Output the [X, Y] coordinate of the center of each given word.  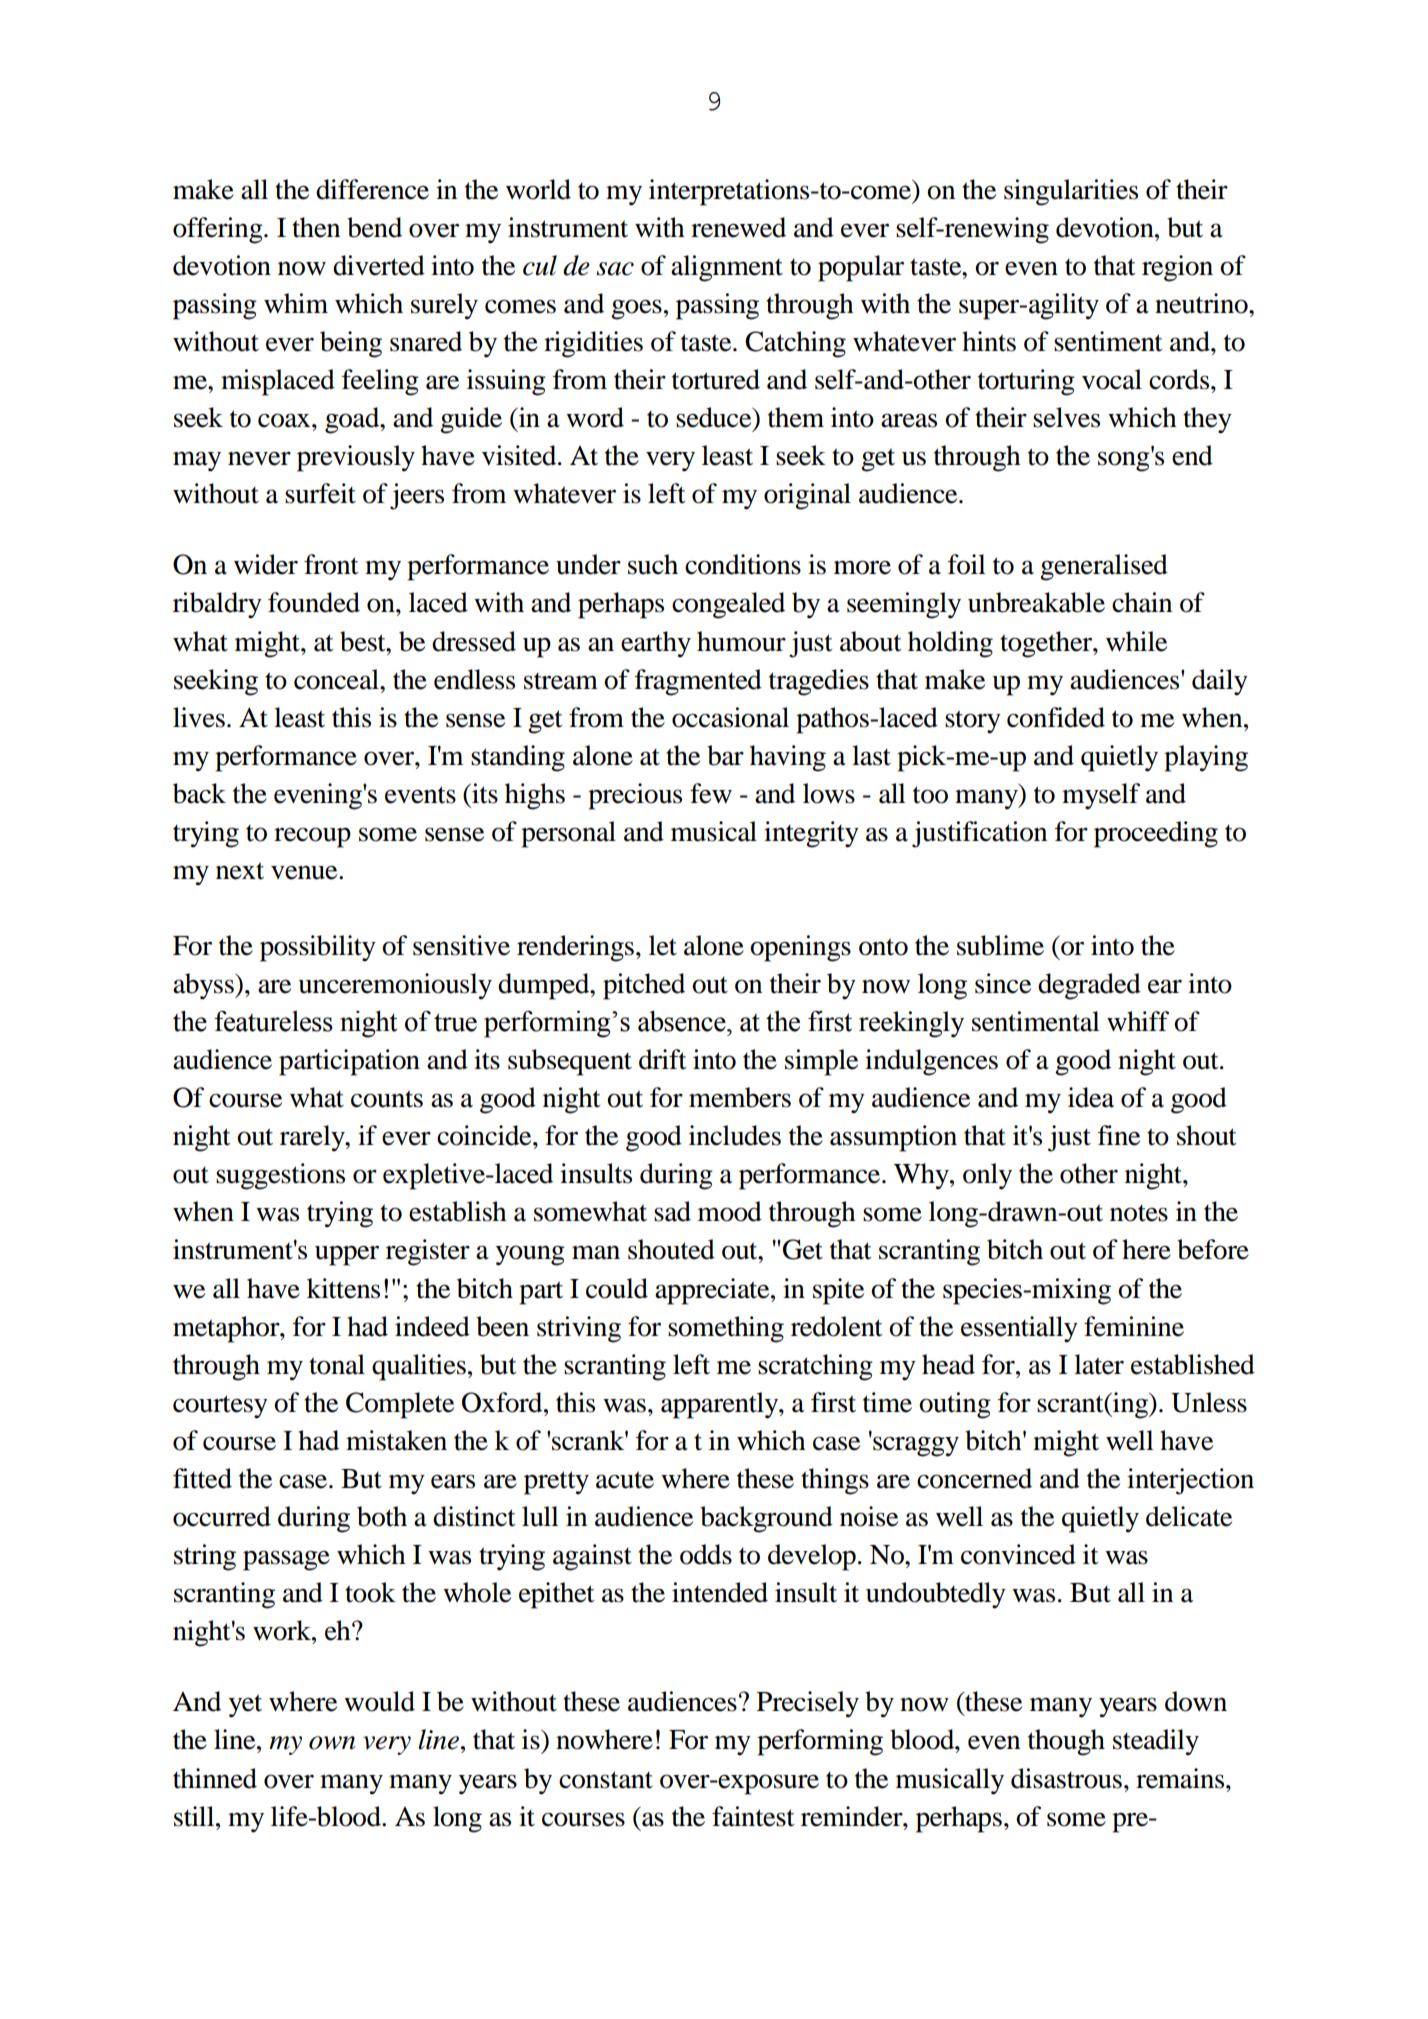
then [316, 227]
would [379, 1701]
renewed [738, 227]
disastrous [1066, 1778]
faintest [753, 1816]
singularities [1071, 192]
